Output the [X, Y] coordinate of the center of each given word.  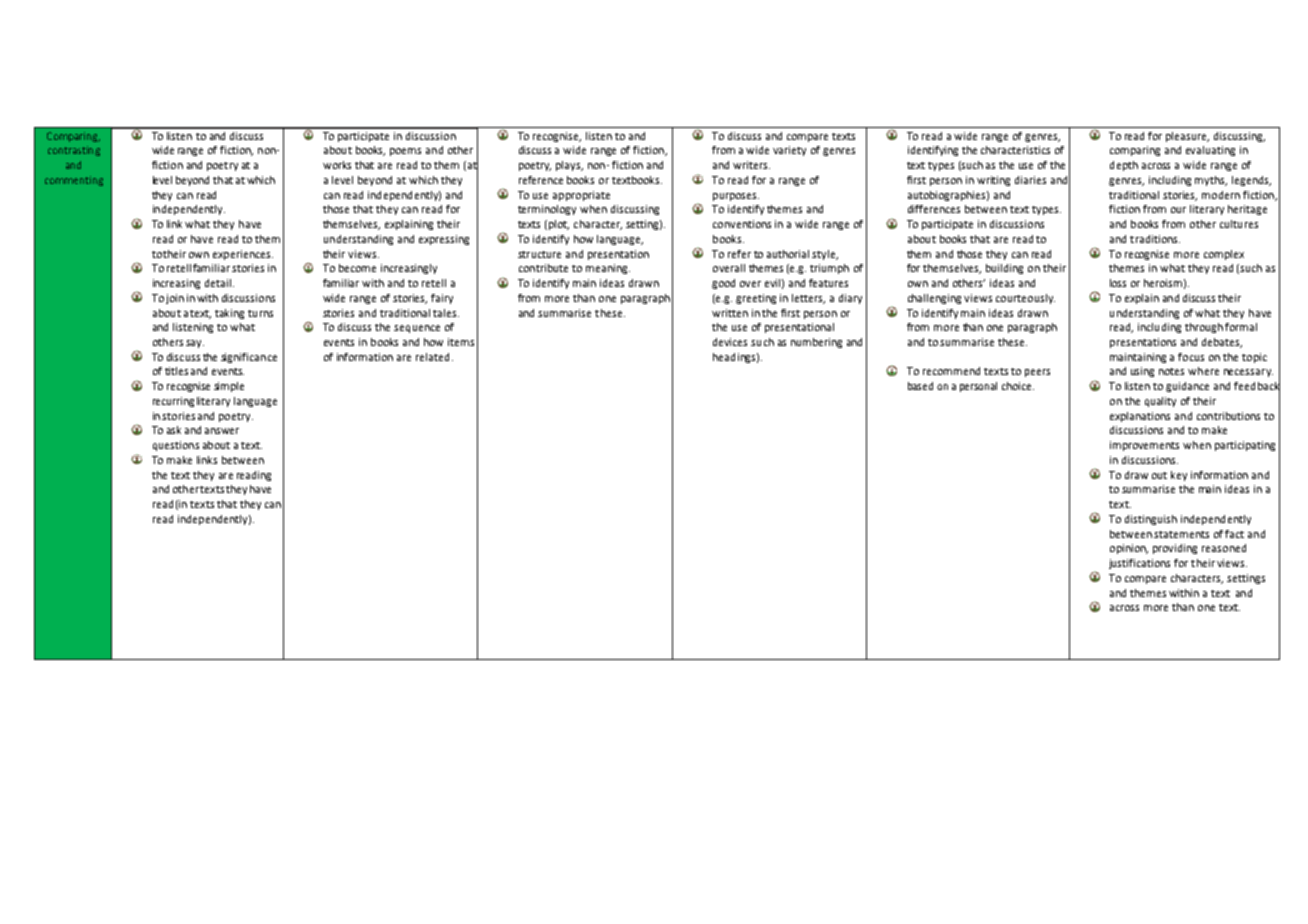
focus [1191, 357]
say [195, 344]
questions [176, 446]
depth [1124, 166]
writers [751, 165]
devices [730, 342]
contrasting [74, 151]
